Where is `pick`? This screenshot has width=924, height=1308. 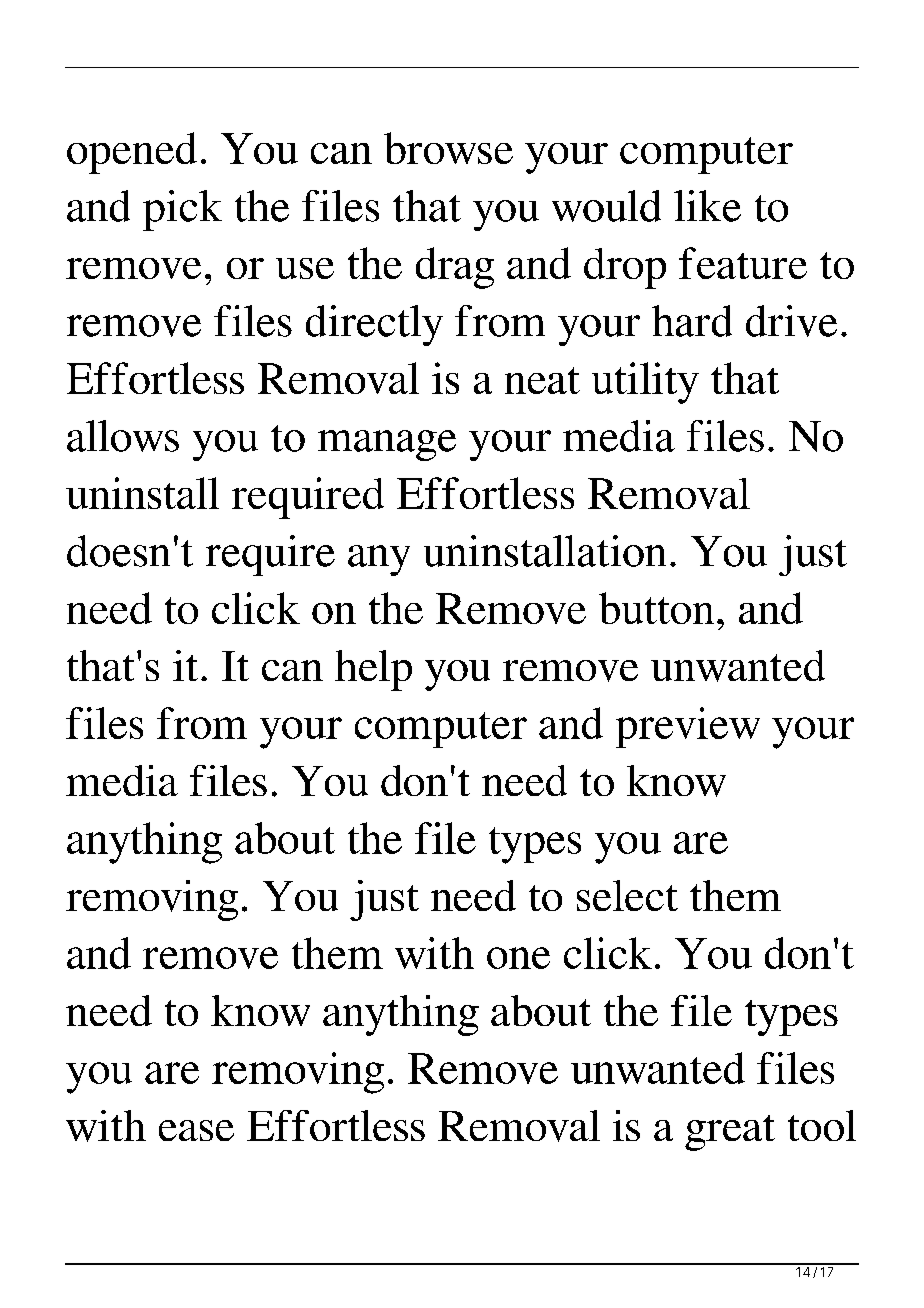 pick is located at coordinates (182, 210).
